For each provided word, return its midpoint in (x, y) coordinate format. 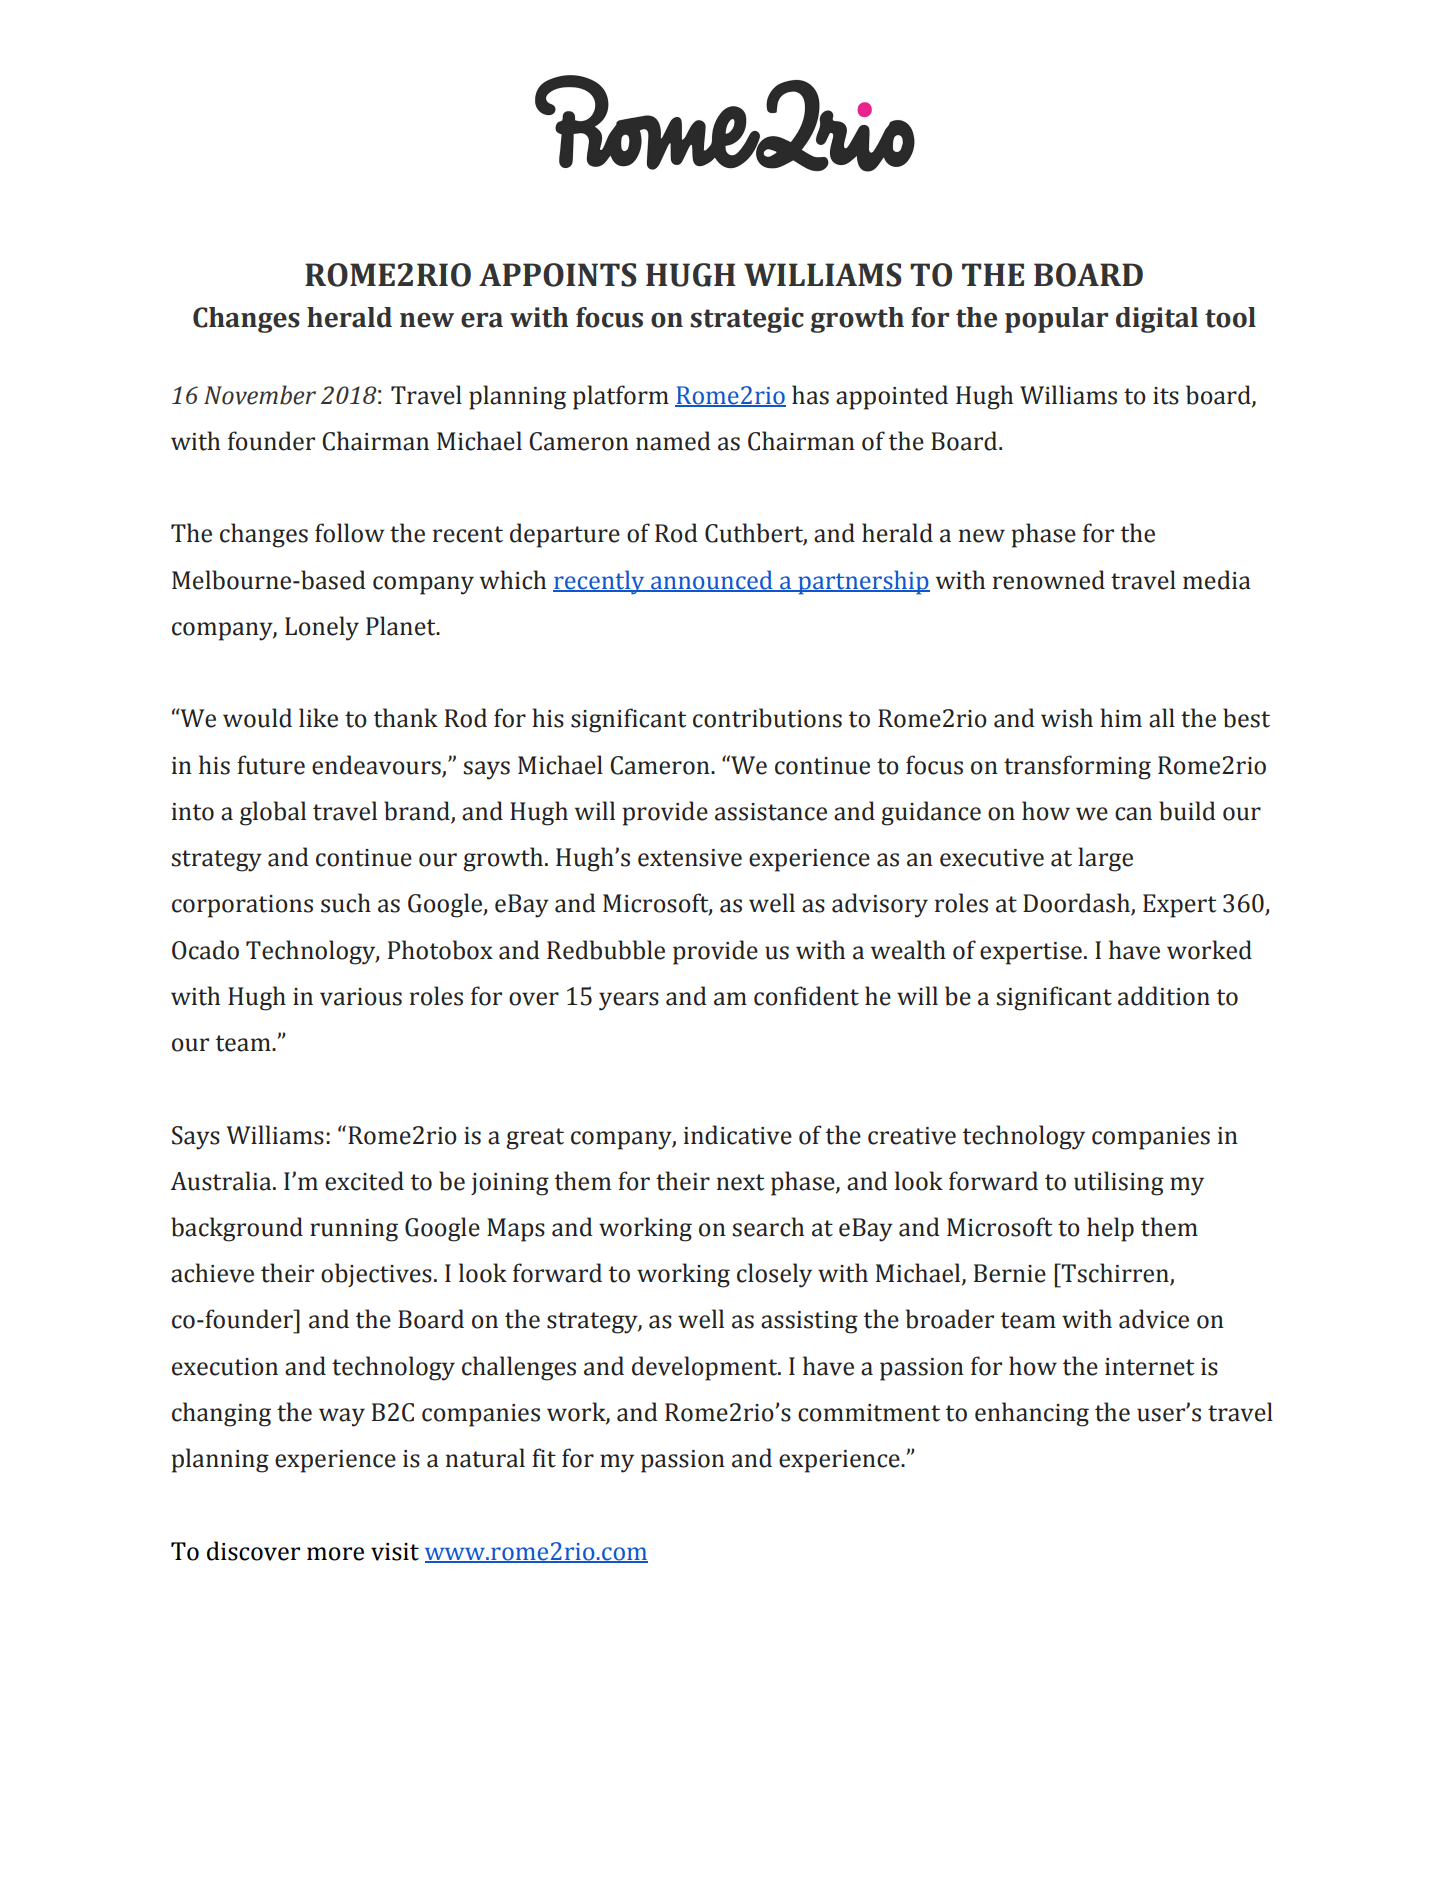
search (768, 1227)
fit (544, 1458)
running (354, 1230)
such (346, 903)
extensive (690, 858)
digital (1157, 320)
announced (712, 580)
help (1110, 1229)
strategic (747, 320)
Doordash (1077, 904)
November (260, 395)
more (335, 1554)
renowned (1049, 580)
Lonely (322, 628)
